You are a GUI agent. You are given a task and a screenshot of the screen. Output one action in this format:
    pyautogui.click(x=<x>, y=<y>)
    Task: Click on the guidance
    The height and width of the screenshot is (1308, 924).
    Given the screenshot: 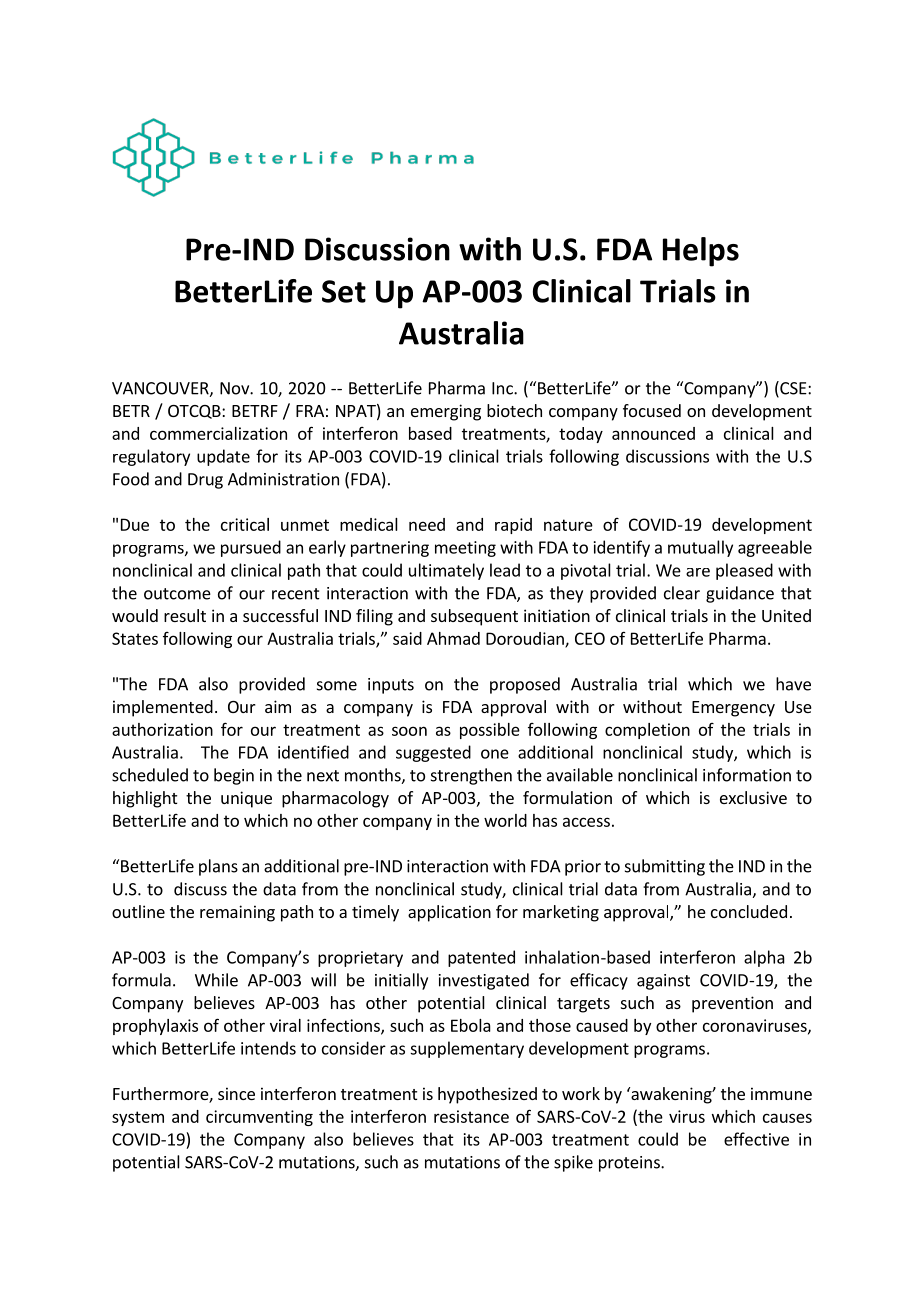 What is the action you would take?
    pyautogui.click(x=740, y=594)
